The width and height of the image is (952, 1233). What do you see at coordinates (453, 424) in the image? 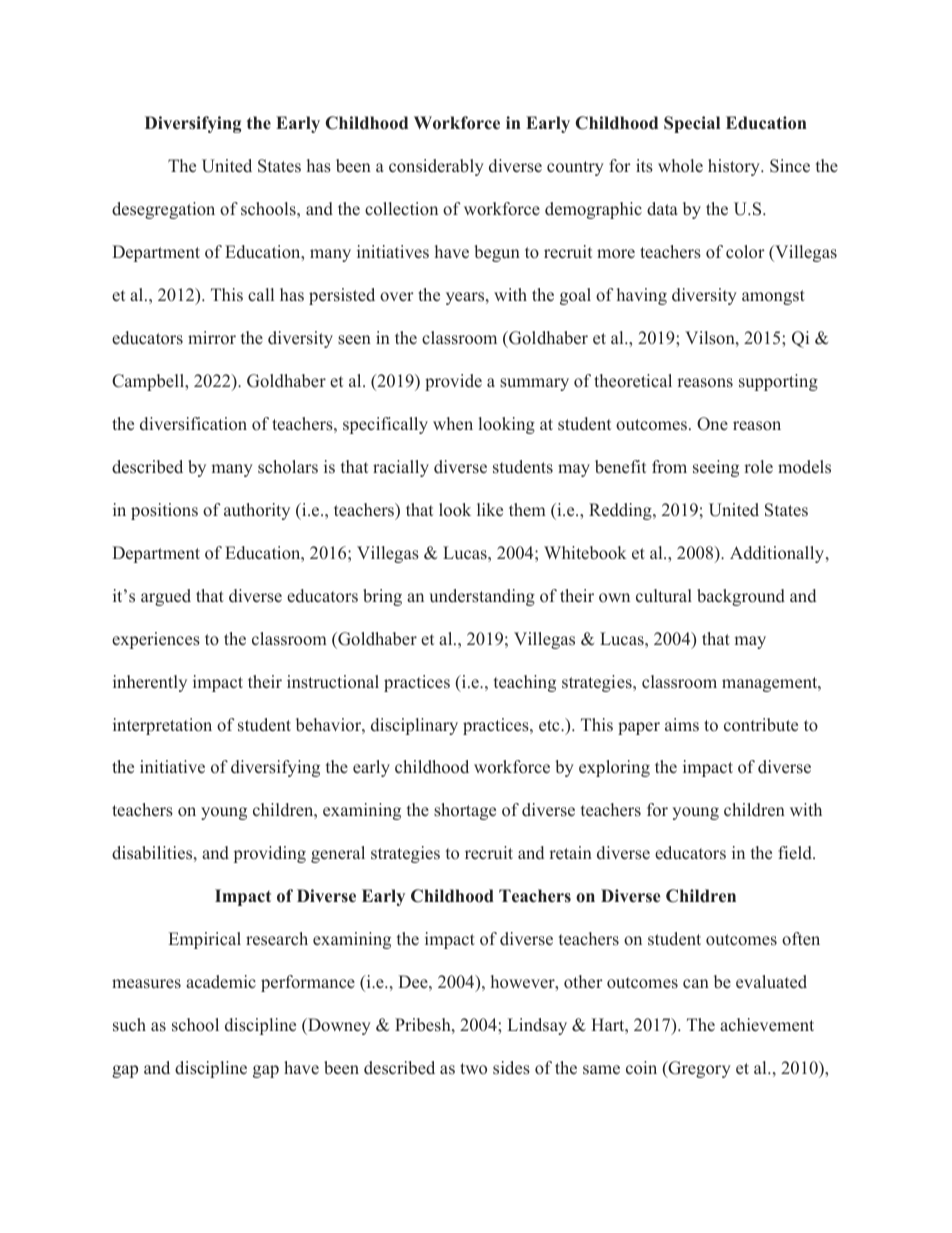
I see `when` at bounding box center [453, 424].
